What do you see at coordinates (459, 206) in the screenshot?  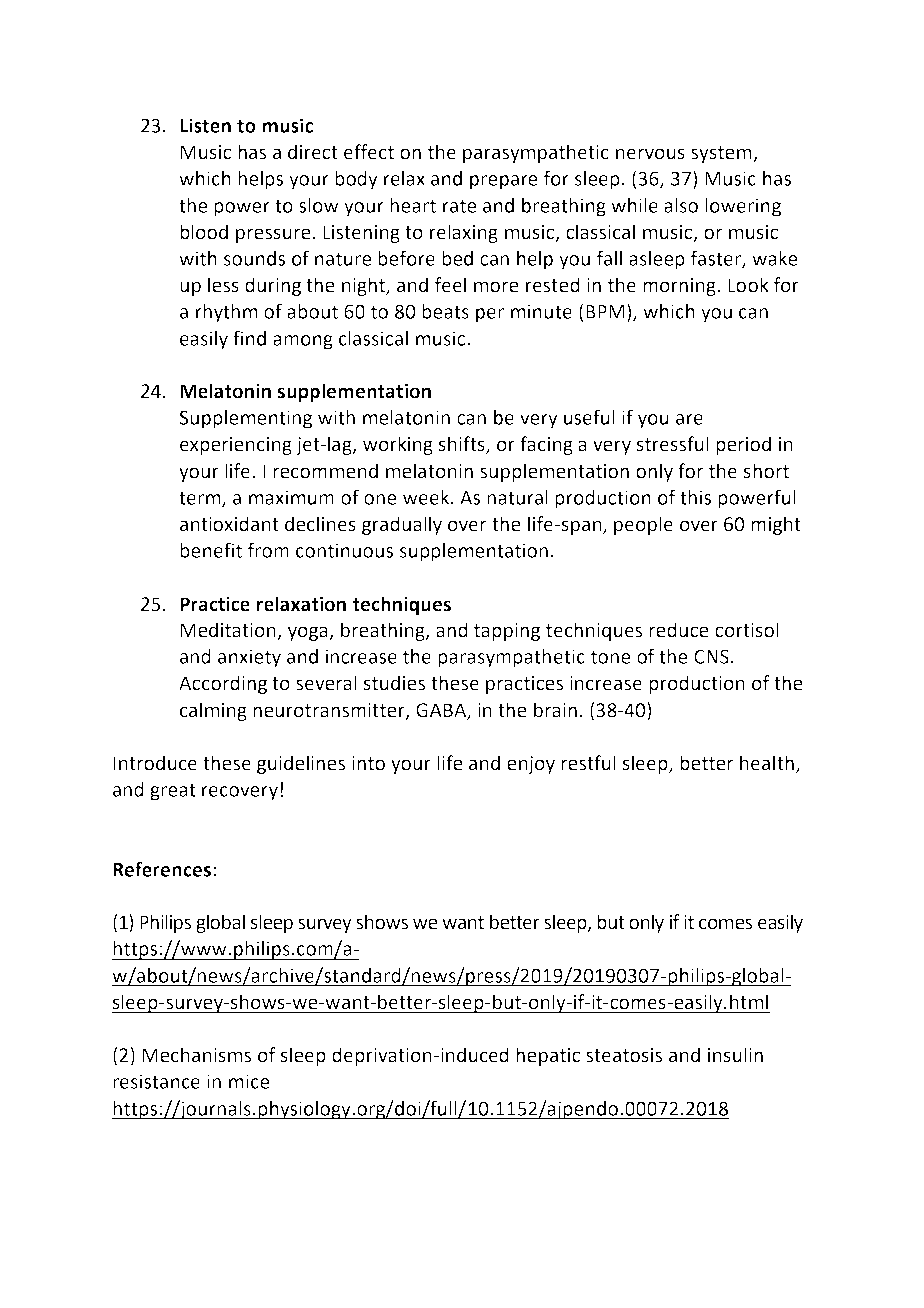 I see `rate` at bounding box center [459, 206].
